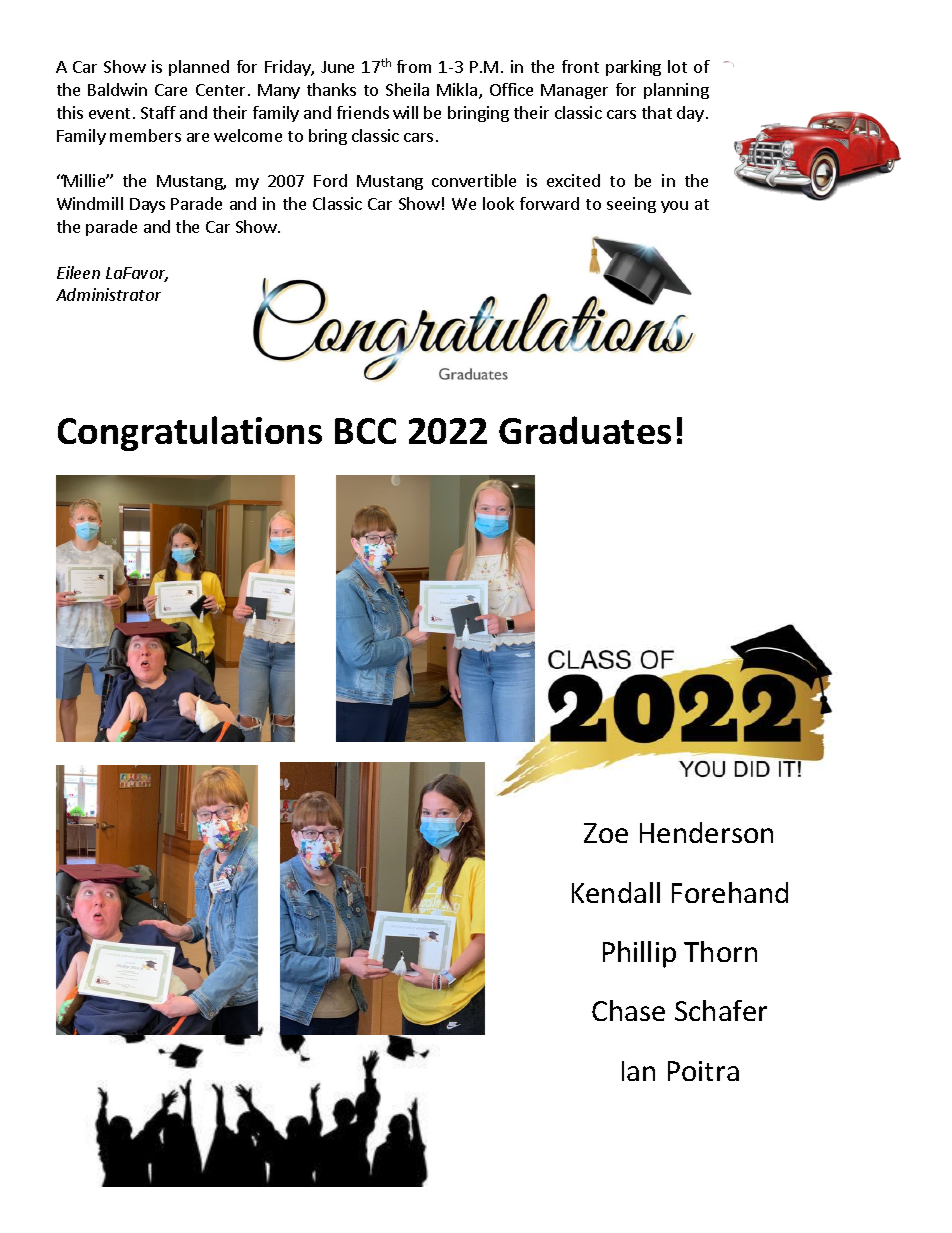 This screenshot has height=1233, width=952. What do you see at coordinates (108, 294) in the screenshot?
I see `Administrator` at bounding box center [108, 294].
